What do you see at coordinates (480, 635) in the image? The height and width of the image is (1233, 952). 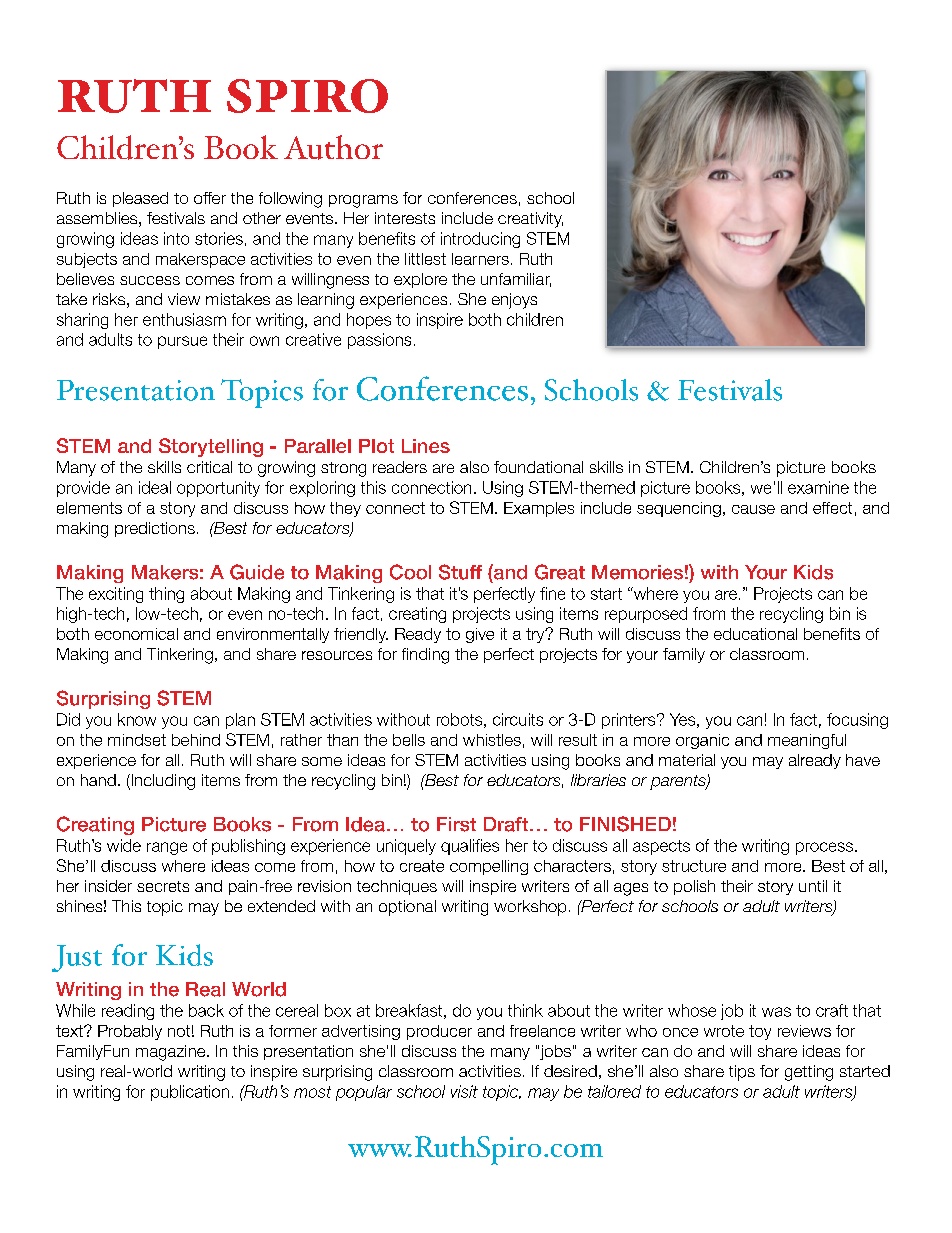 I see `give` at bounding box center [480, 635].
